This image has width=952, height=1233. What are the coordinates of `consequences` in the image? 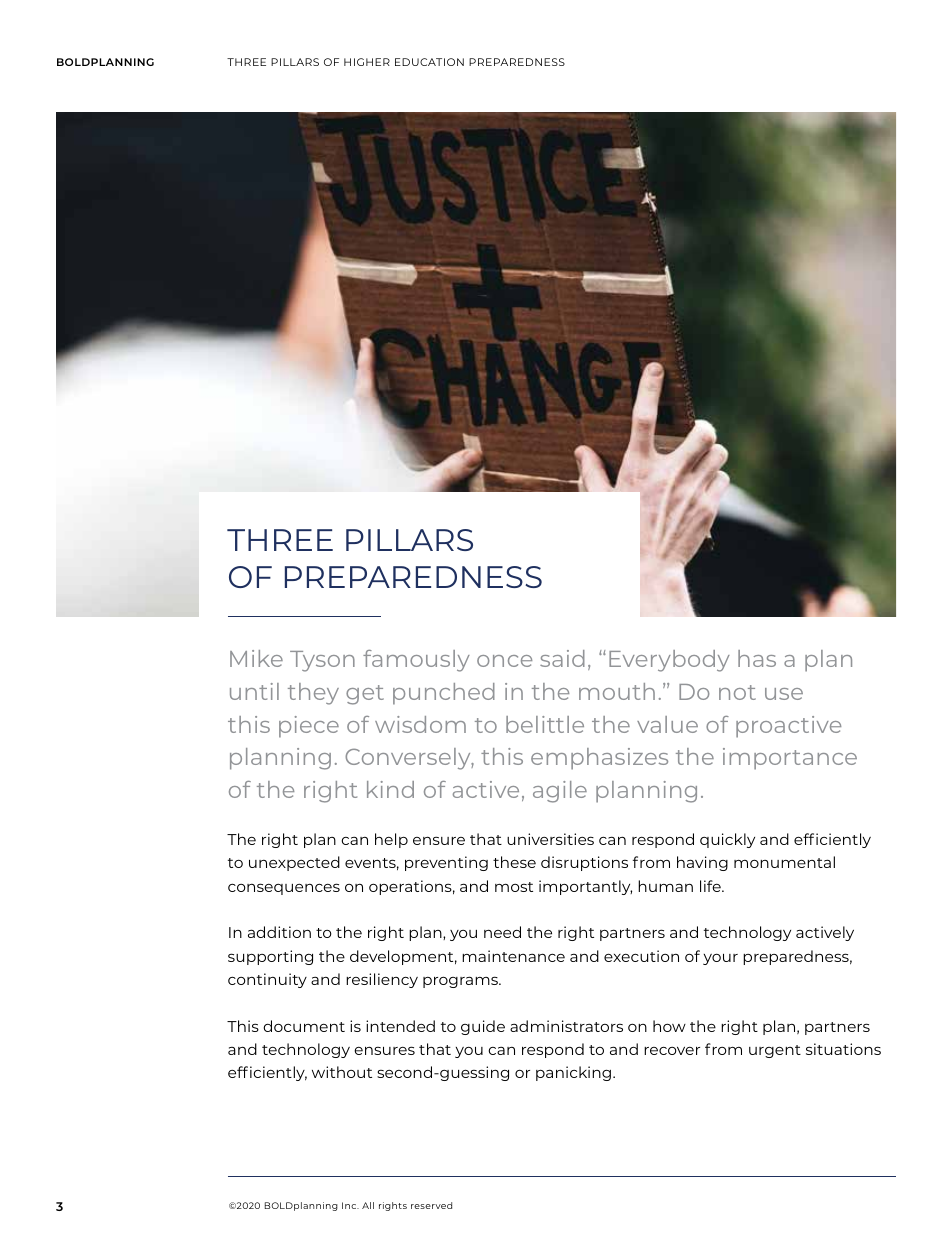 It's located at (284, 889).
